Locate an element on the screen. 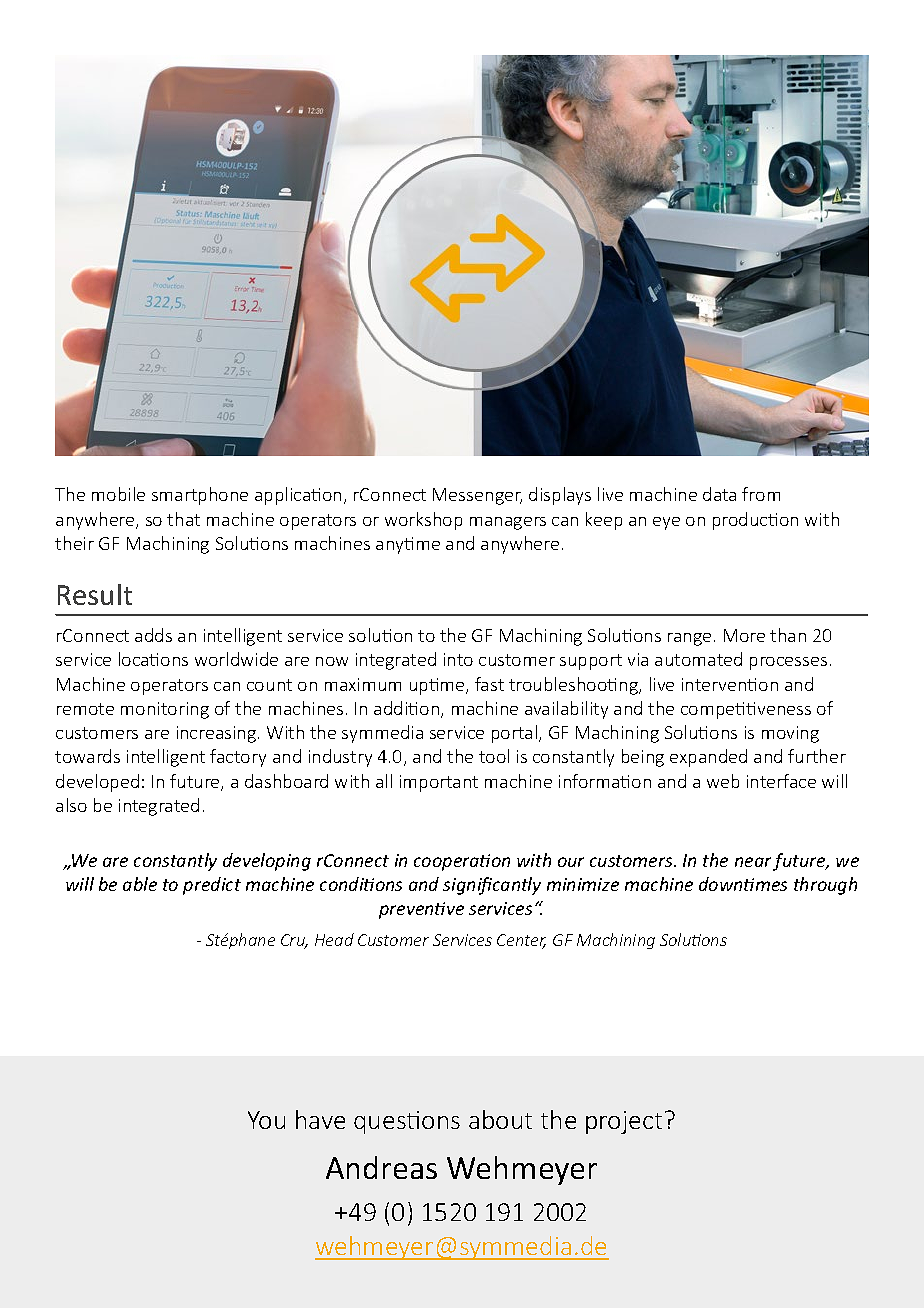 This screenshot has width=924, height=1308. developed is located at coordinates (97, 783).
